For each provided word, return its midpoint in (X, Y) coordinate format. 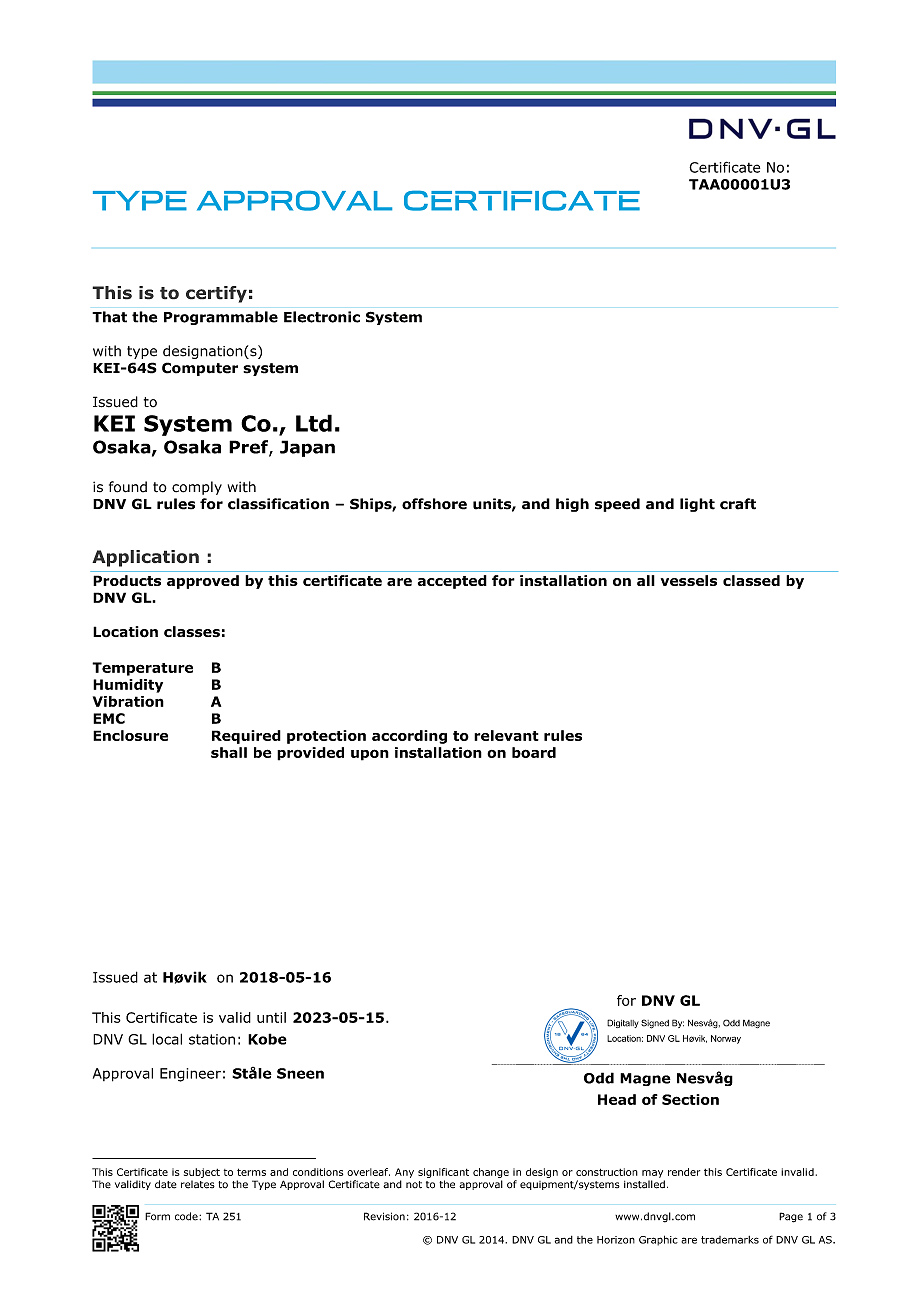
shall (229, 752)
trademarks (730, 1240)
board (534, 752)
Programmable (221, 318)
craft (738, 504)
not (414, 1184)
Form (157, 1216)
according (409, 737)
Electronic (322, 317)
